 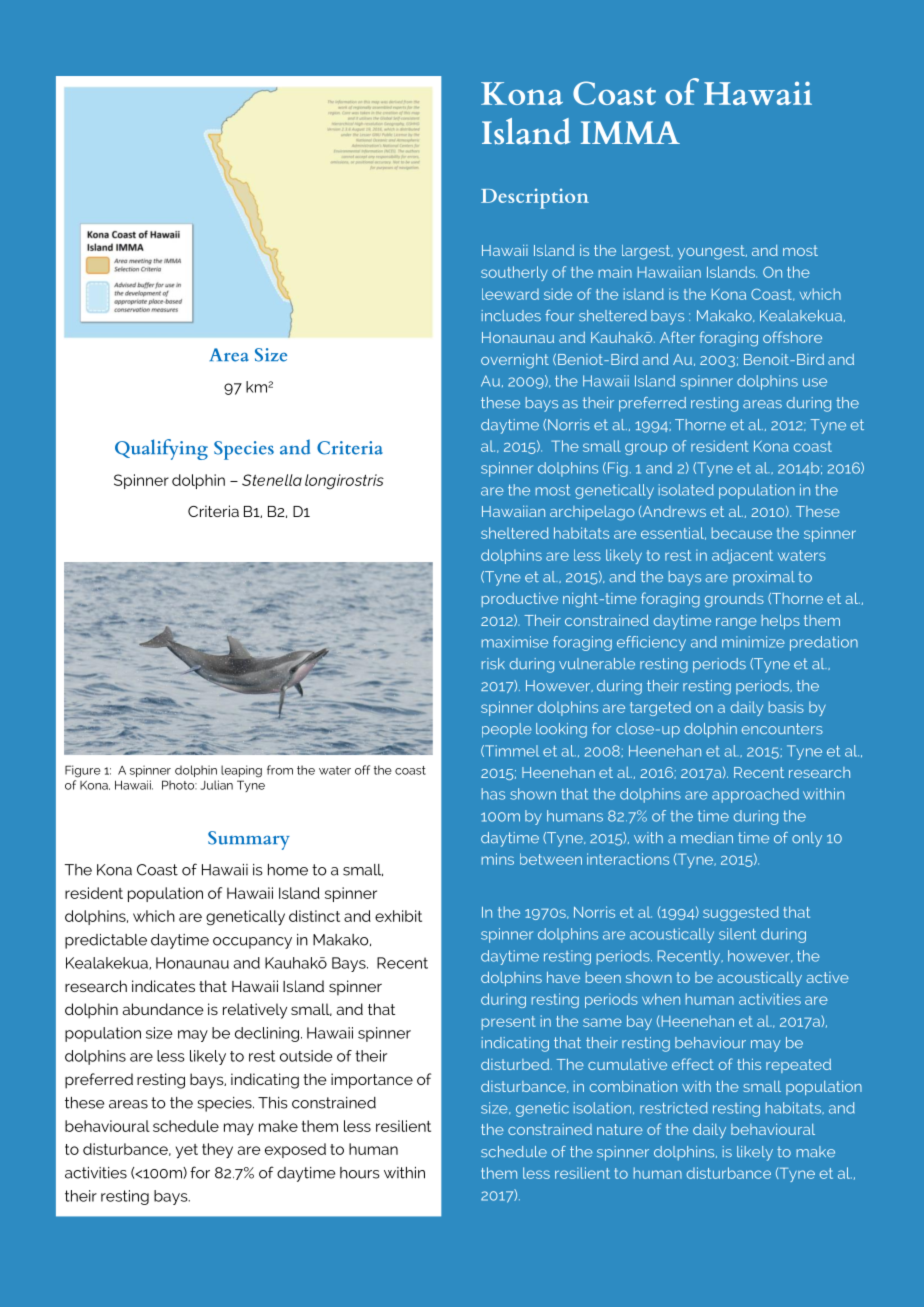 What do you see at coordinates (753, 642) in the screenshot?
I see `minimize` at bounding box center [753, 642].
